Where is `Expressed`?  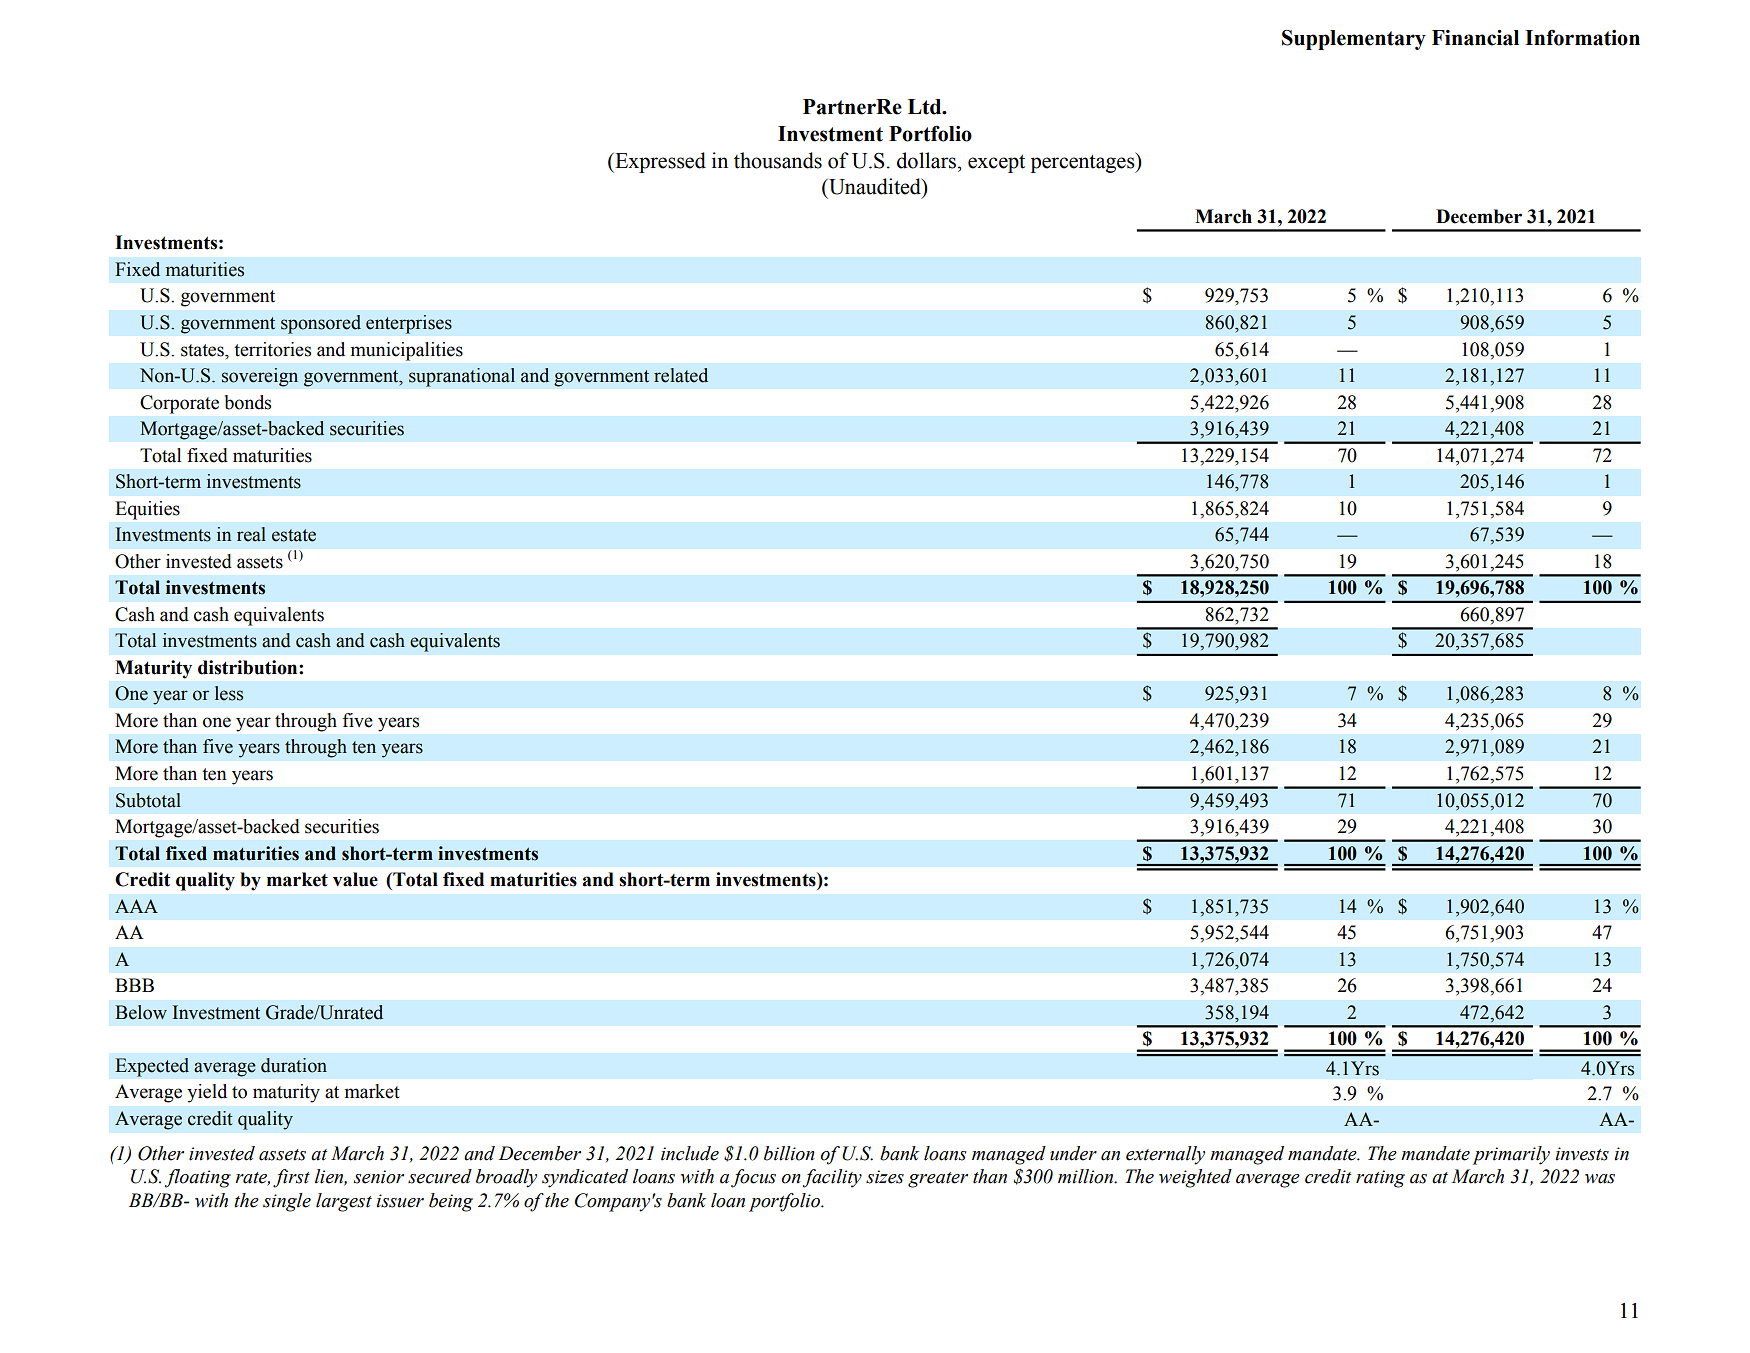
Expressed is located at coordinates (659, 162).
